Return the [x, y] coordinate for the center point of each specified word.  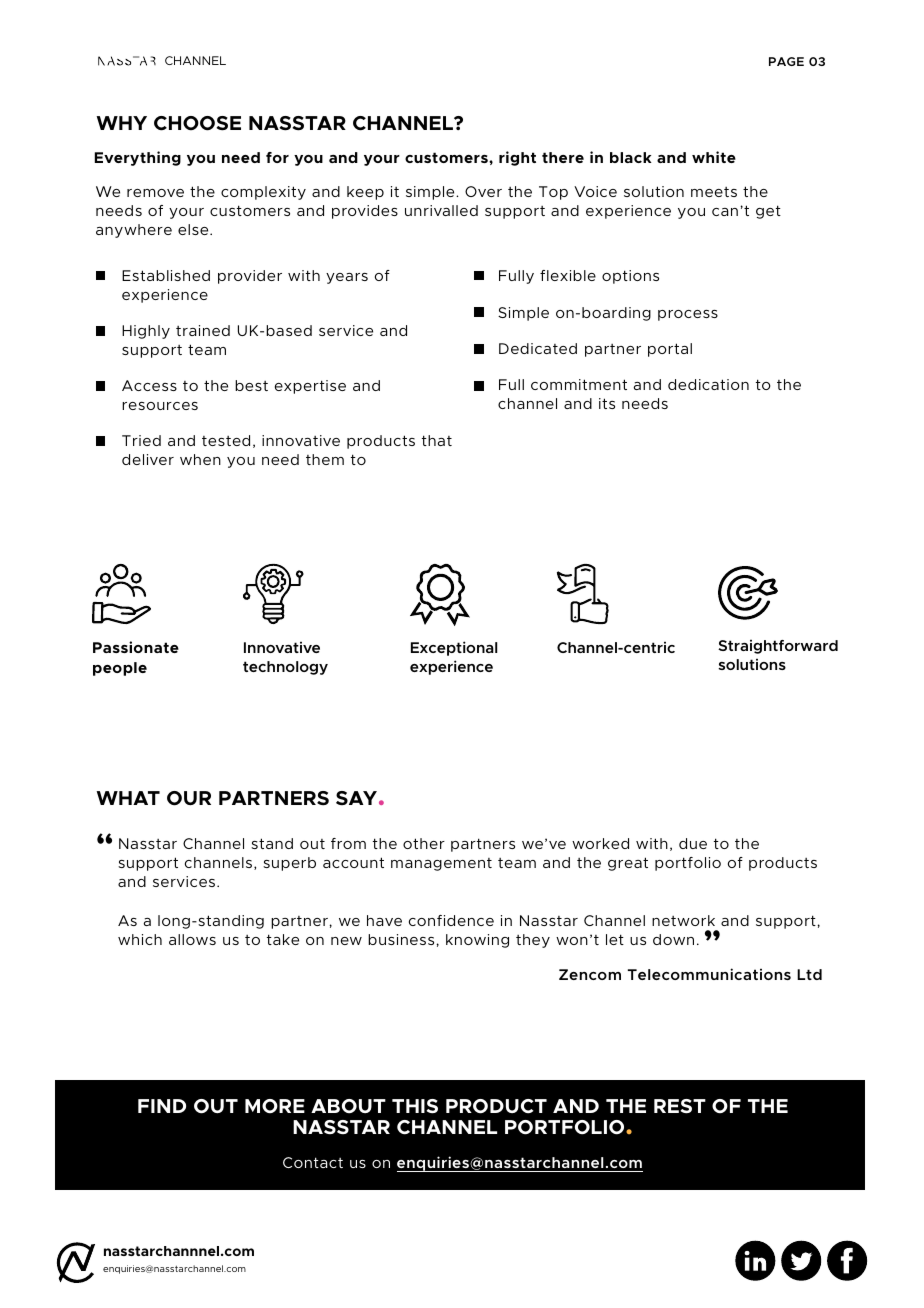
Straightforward [778, 647]
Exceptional [454, 648]
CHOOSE [197, 123]
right [517, 158]
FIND [162, 1106]
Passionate [136, 647]
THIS [415, 1106]
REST [680, 1106]
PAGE [786, 61]
